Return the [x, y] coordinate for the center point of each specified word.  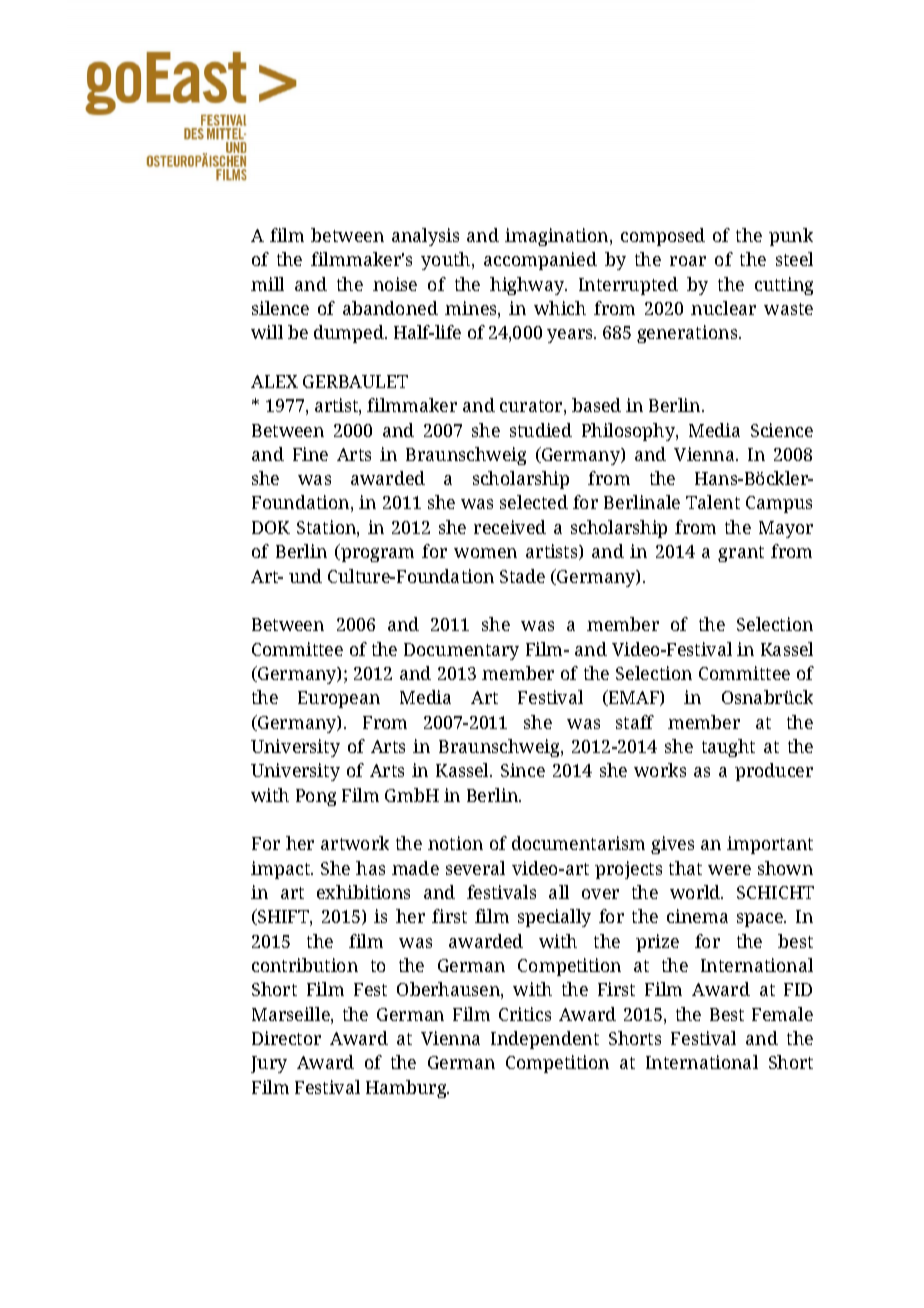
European [339, 699]
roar [688, 261]
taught [728, 748]
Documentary [461, 651]
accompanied [540, 261]
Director [286, 1038]
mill [267, 284]
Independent [545, 1040]
